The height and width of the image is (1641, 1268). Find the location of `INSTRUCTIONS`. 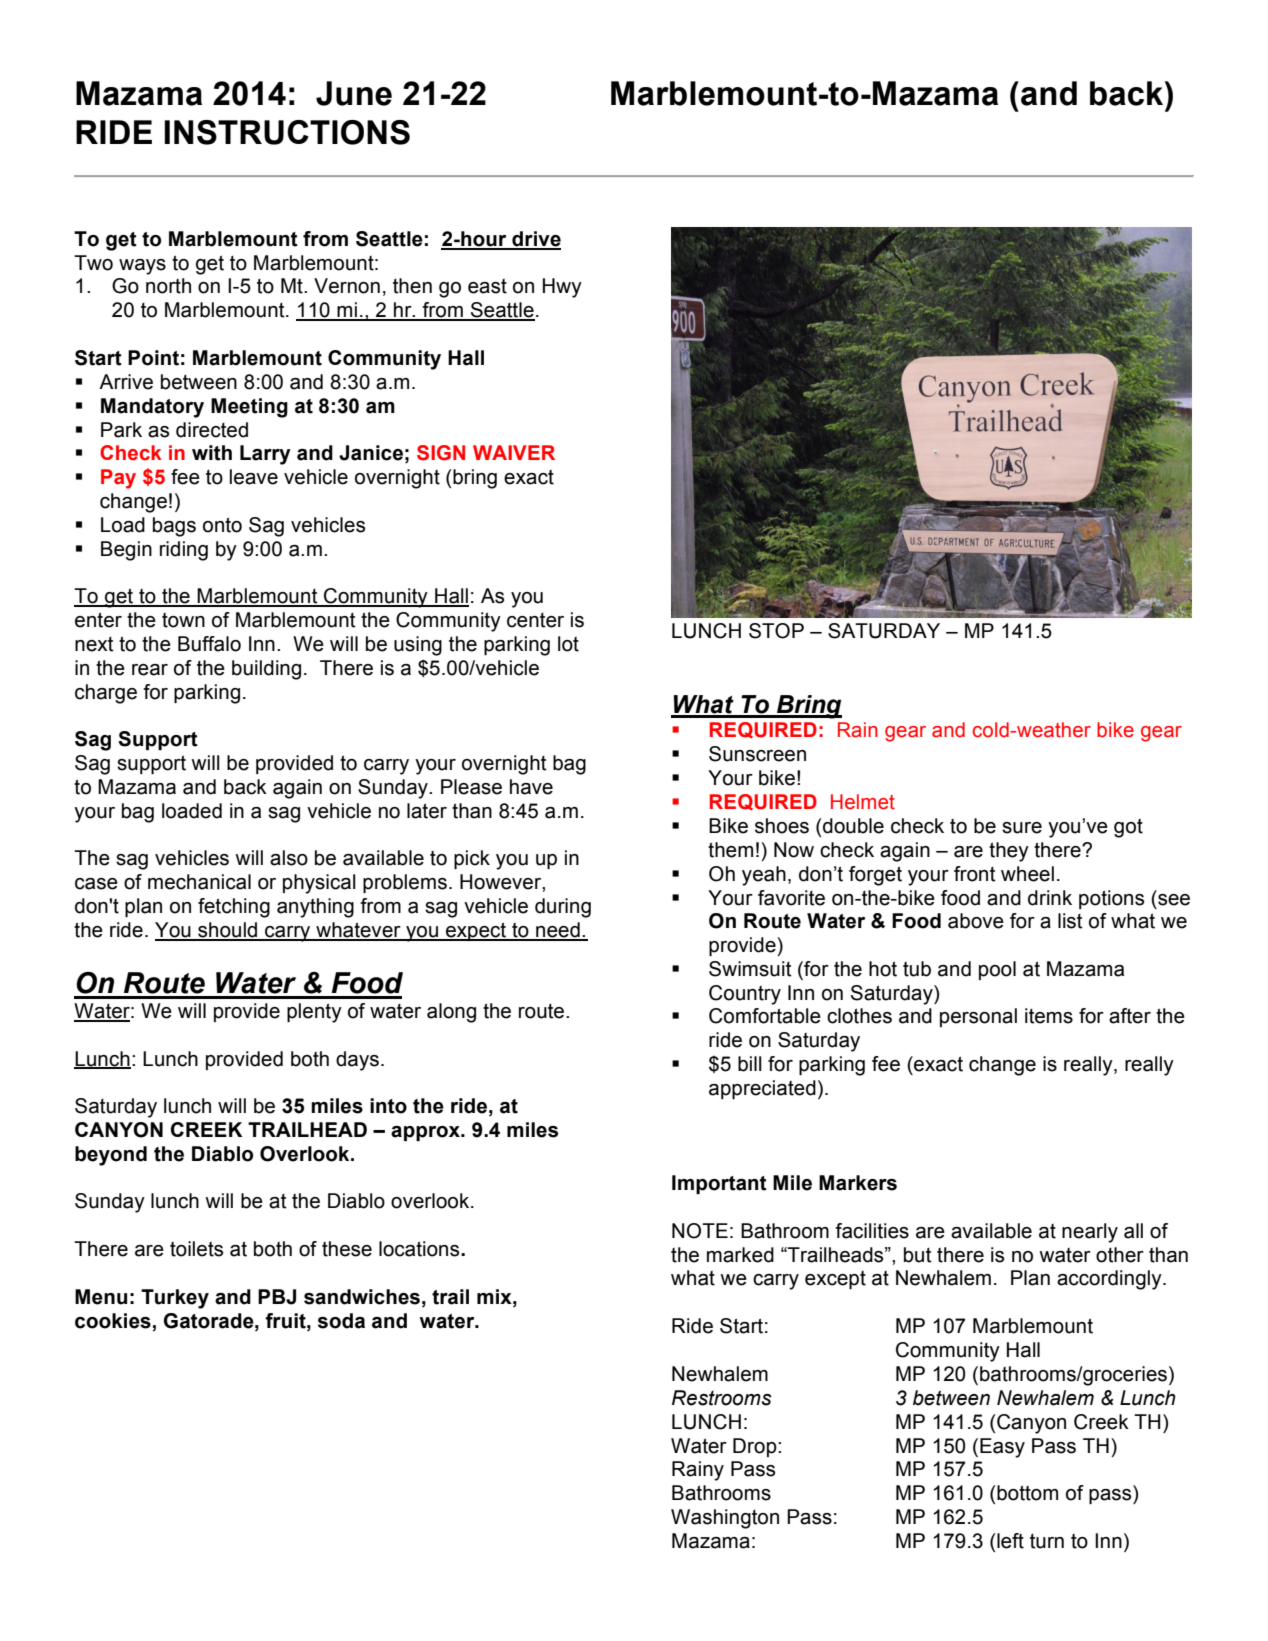

INSTRUCTIONS is located at coordinates (287, 132).
